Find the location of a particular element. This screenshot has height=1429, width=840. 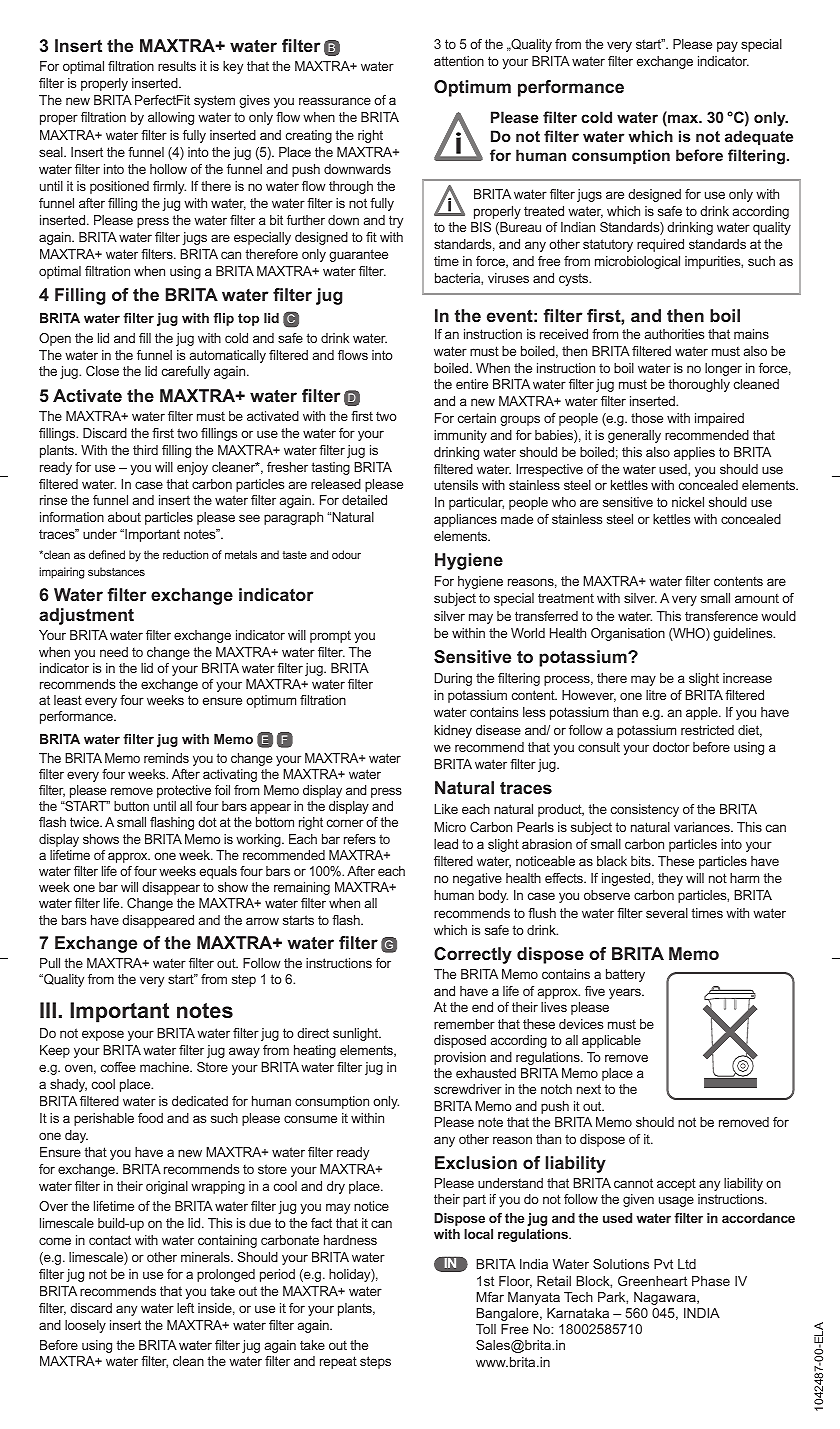

Phase is located at coordinates (711, 1281).
